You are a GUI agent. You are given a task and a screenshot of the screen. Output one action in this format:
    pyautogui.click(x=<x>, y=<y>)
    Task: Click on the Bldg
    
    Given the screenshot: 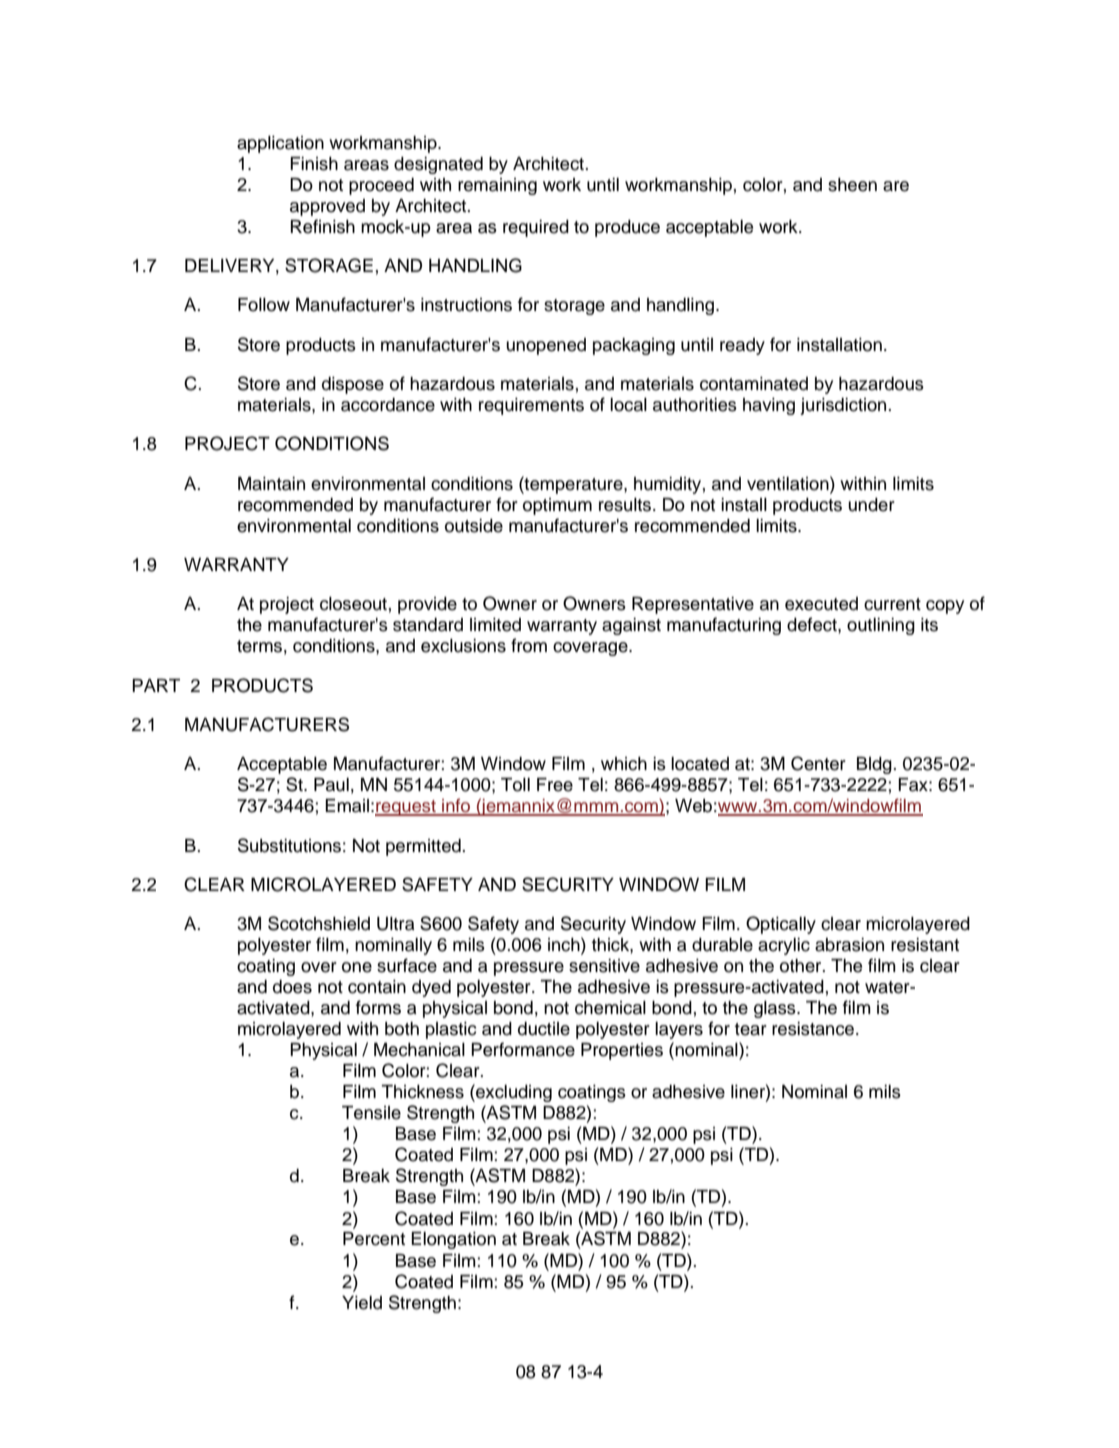 What is the action you would take?
    pyautogui.click(x=875, y=765)
